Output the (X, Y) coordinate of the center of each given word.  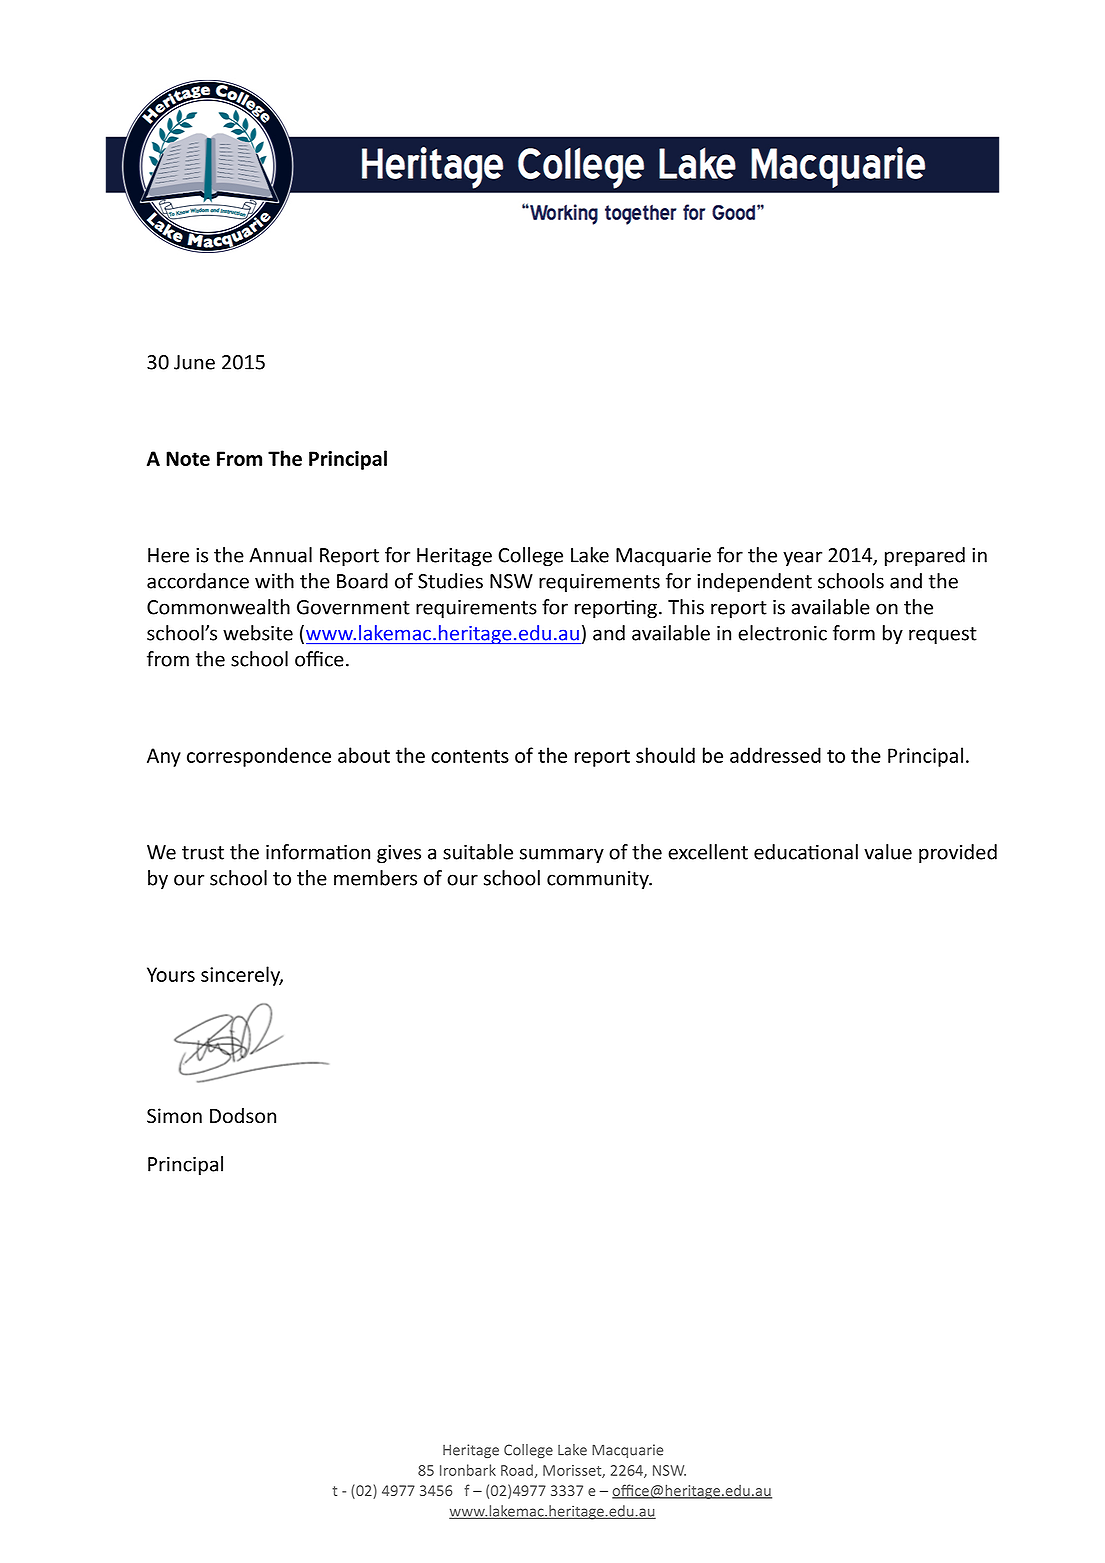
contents (470, 756)
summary (562, 856)
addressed (775, 755)
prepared (925, 557)
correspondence (259, 757)
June (194, 362)
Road (517, 1470)
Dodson (243, 1116)
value (888, 852)
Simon (174, 1116)
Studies (450, 581)
